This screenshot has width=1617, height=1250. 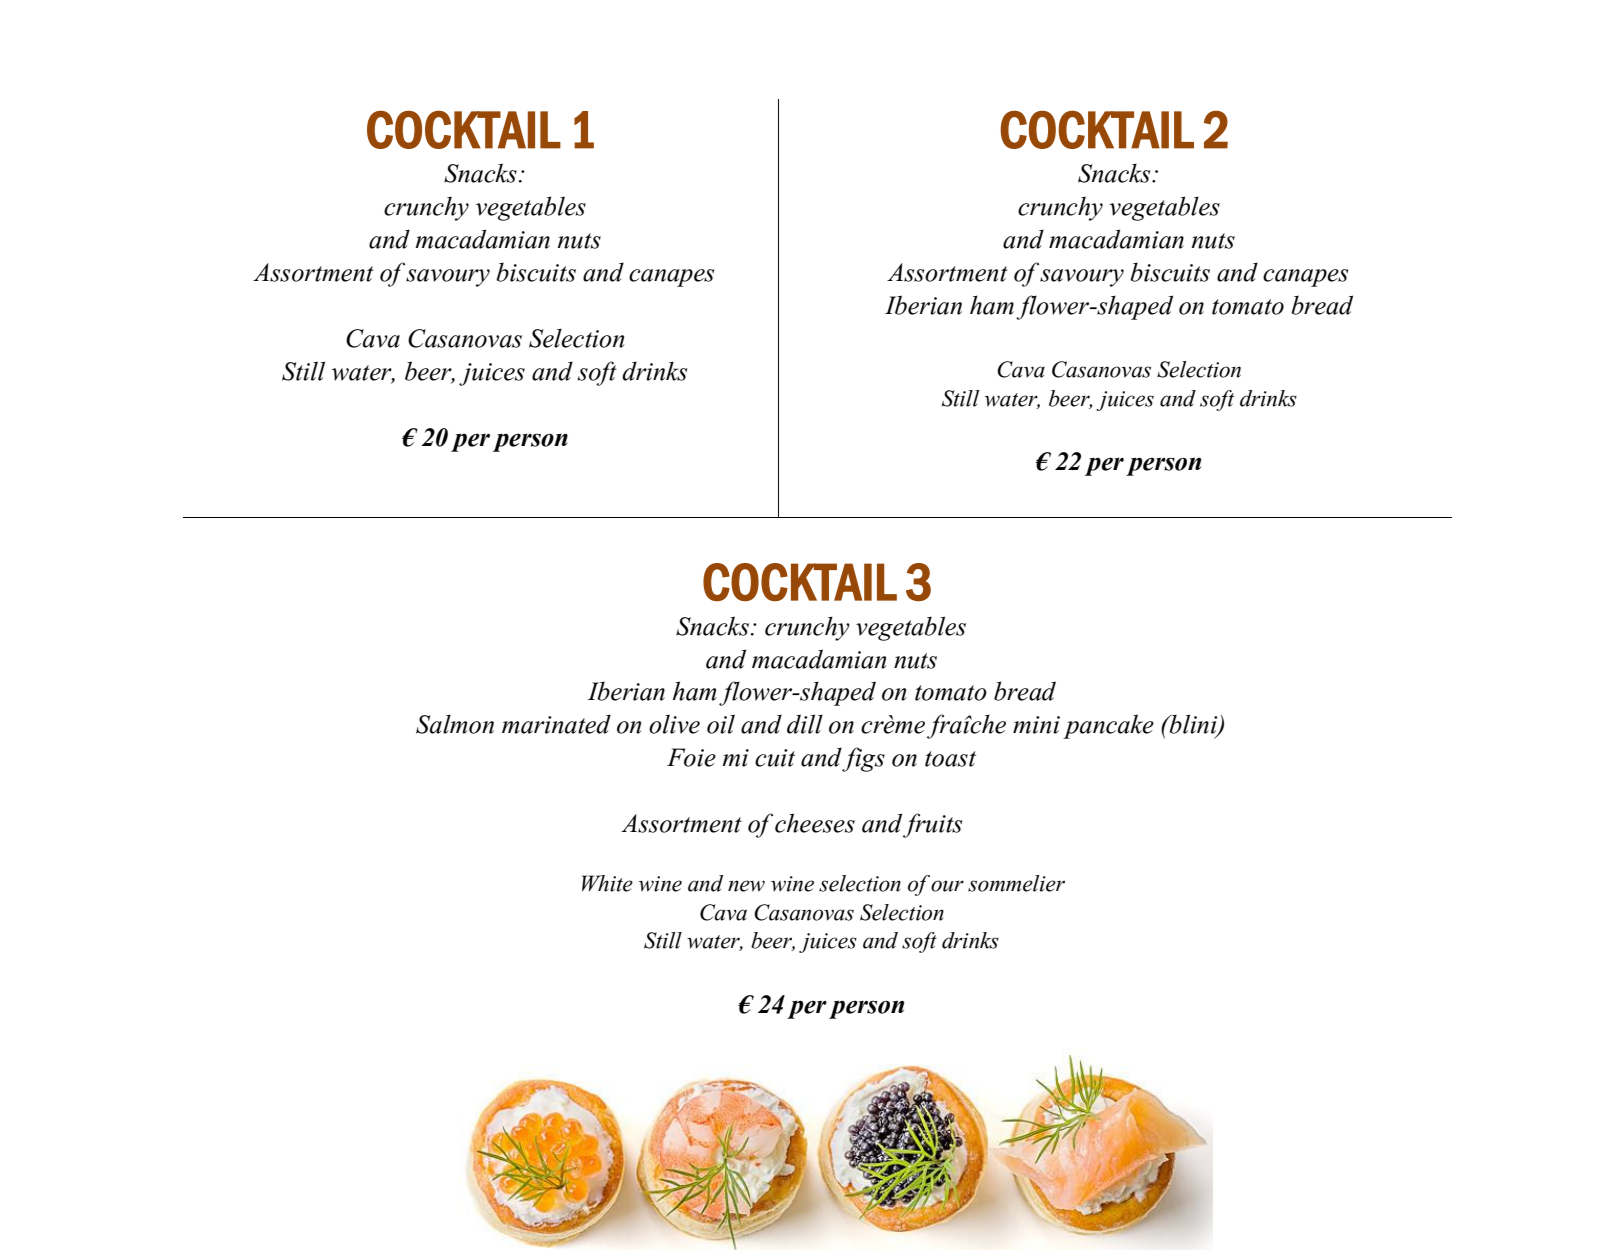 I want to click on sommelier, so click(x=1016, y=883).
